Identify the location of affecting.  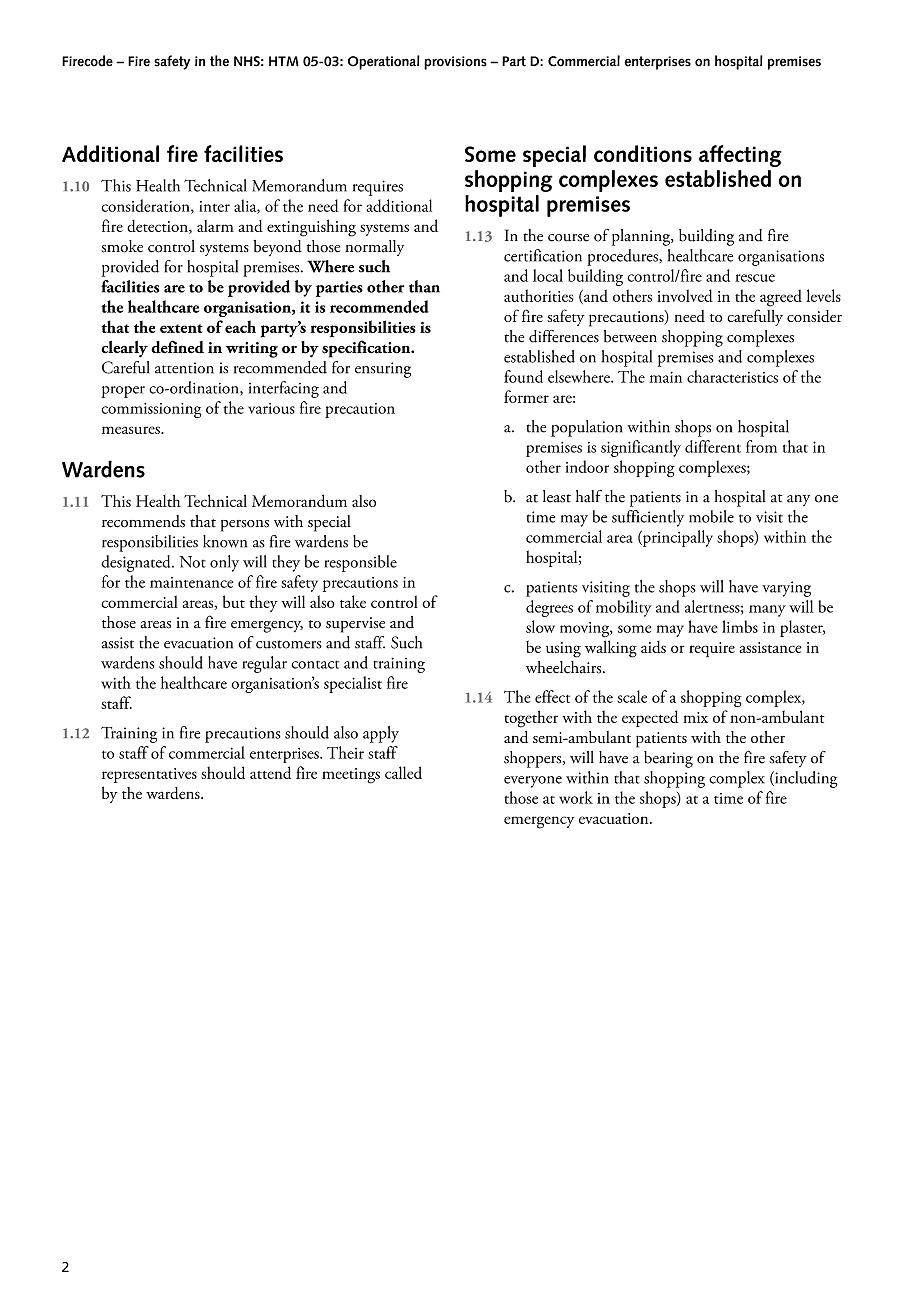
(740, 156).
